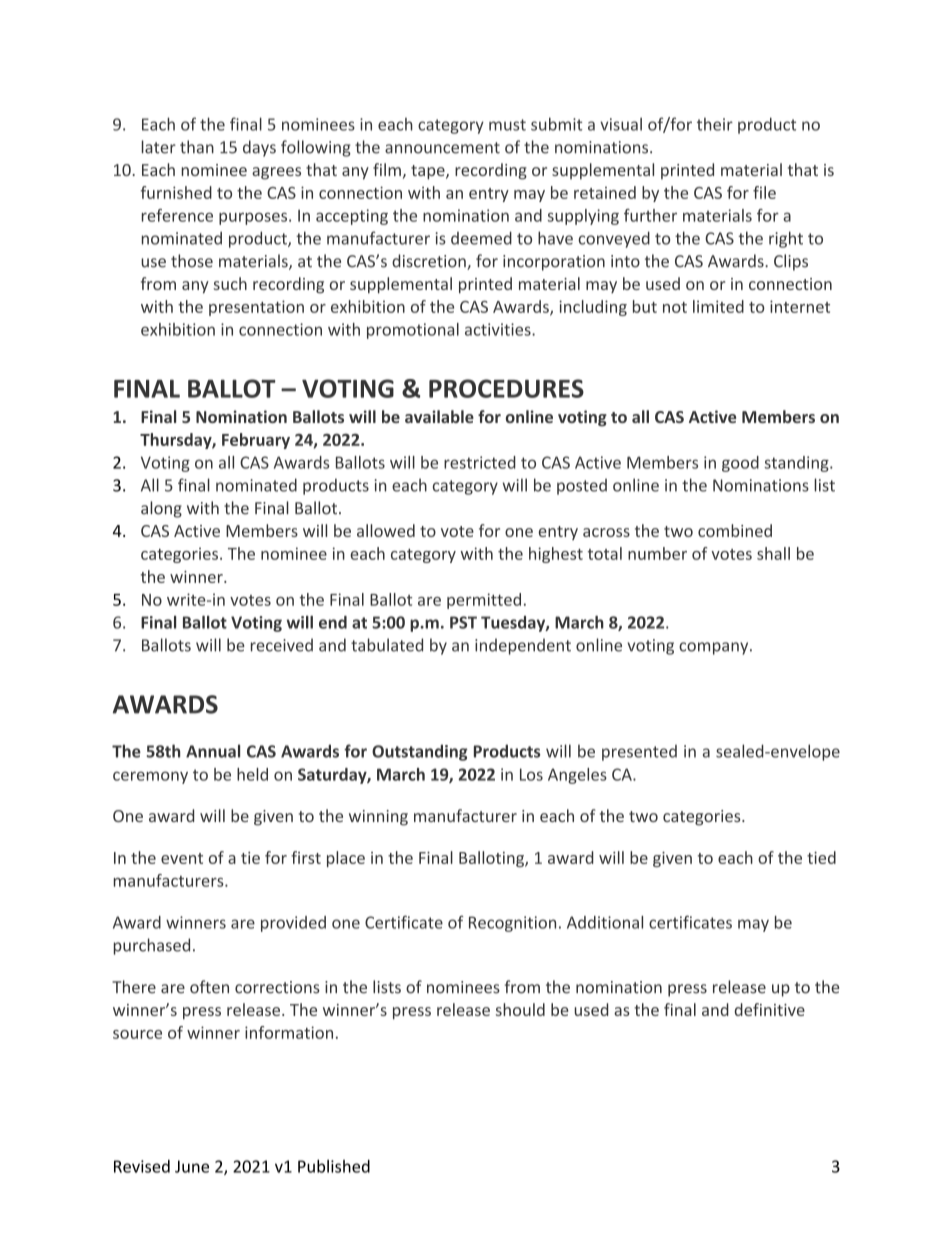  What do you see at coordinates (161, 509) in the screenshot?
I see `along` at bounding box center [161, 509].
